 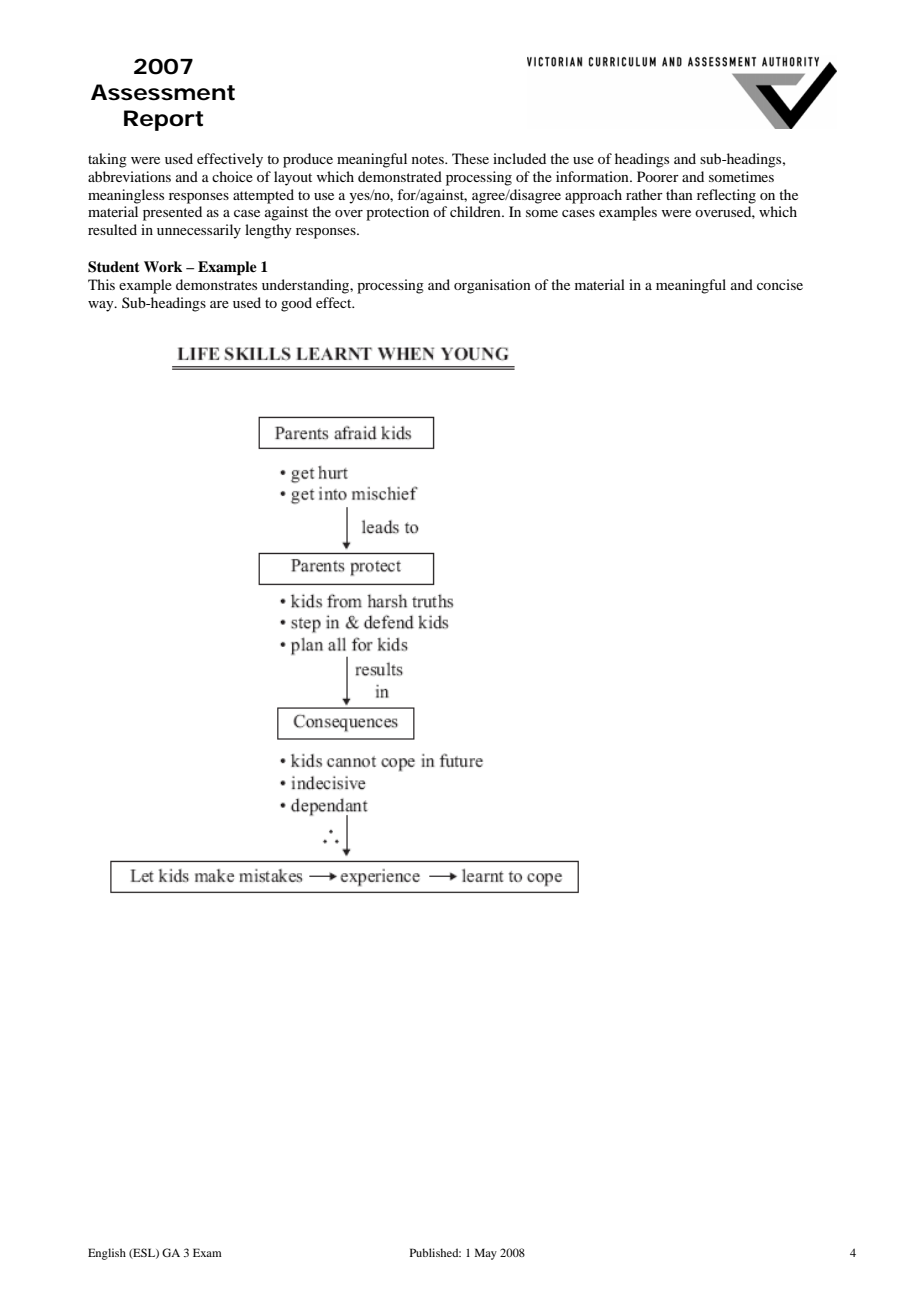 What do you see at coordinates (163, 120) in the image?
I see `Report` at bounding box center [163, 120].
